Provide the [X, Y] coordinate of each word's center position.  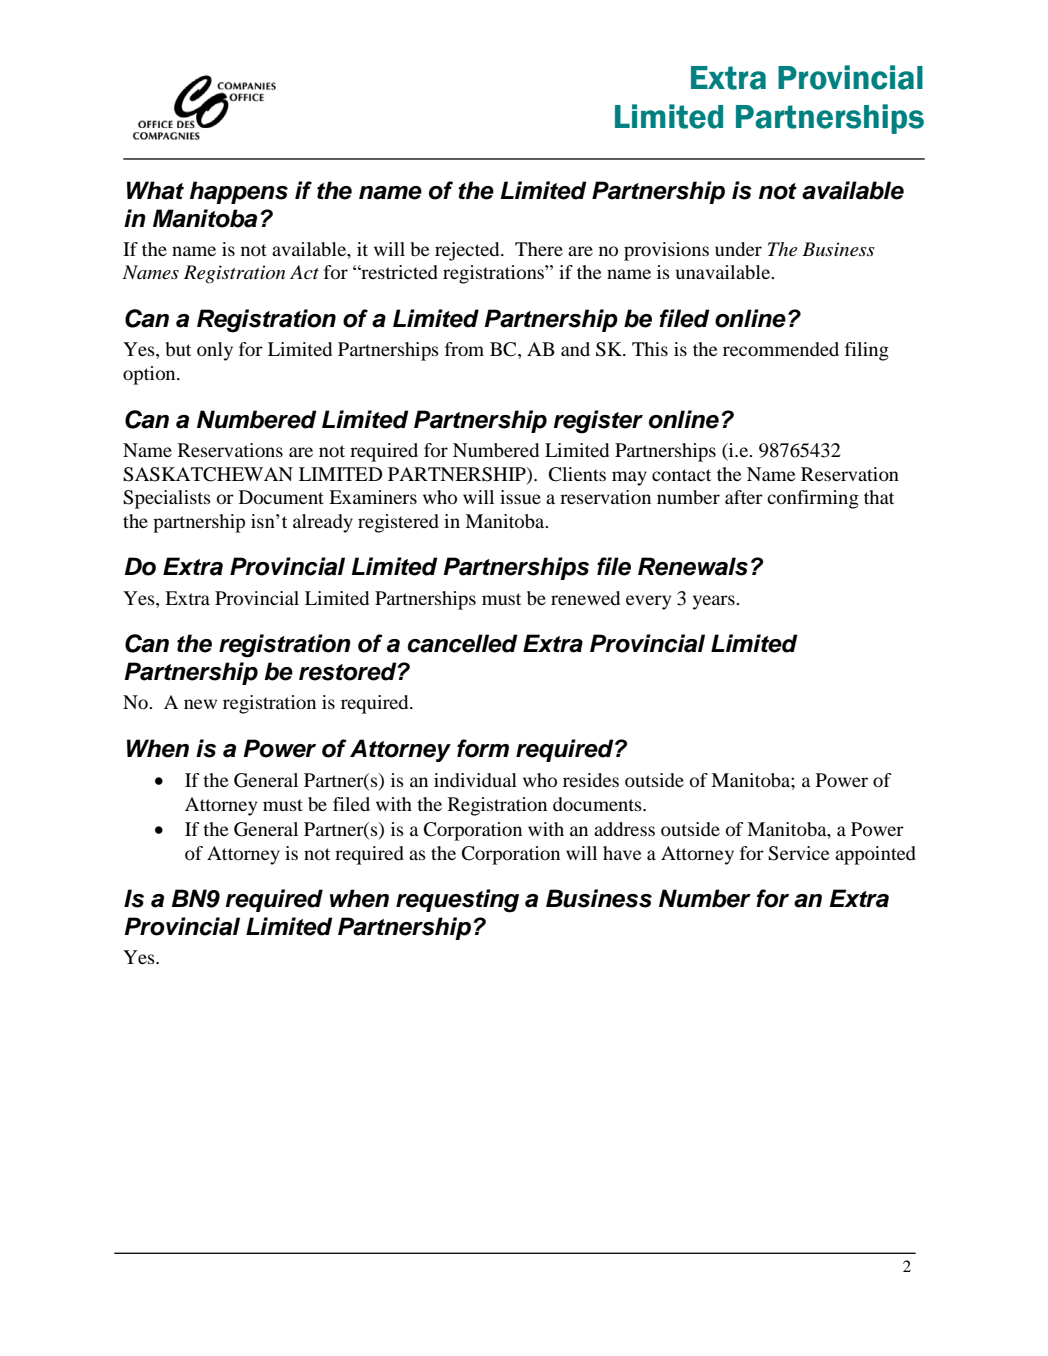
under [738, 249]
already [323, 523]
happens [239, 192]
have [622, 853]
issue [520, 497]
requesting [457, 901]
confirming [813, 499]
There [539, 249]
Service [798, 853]
